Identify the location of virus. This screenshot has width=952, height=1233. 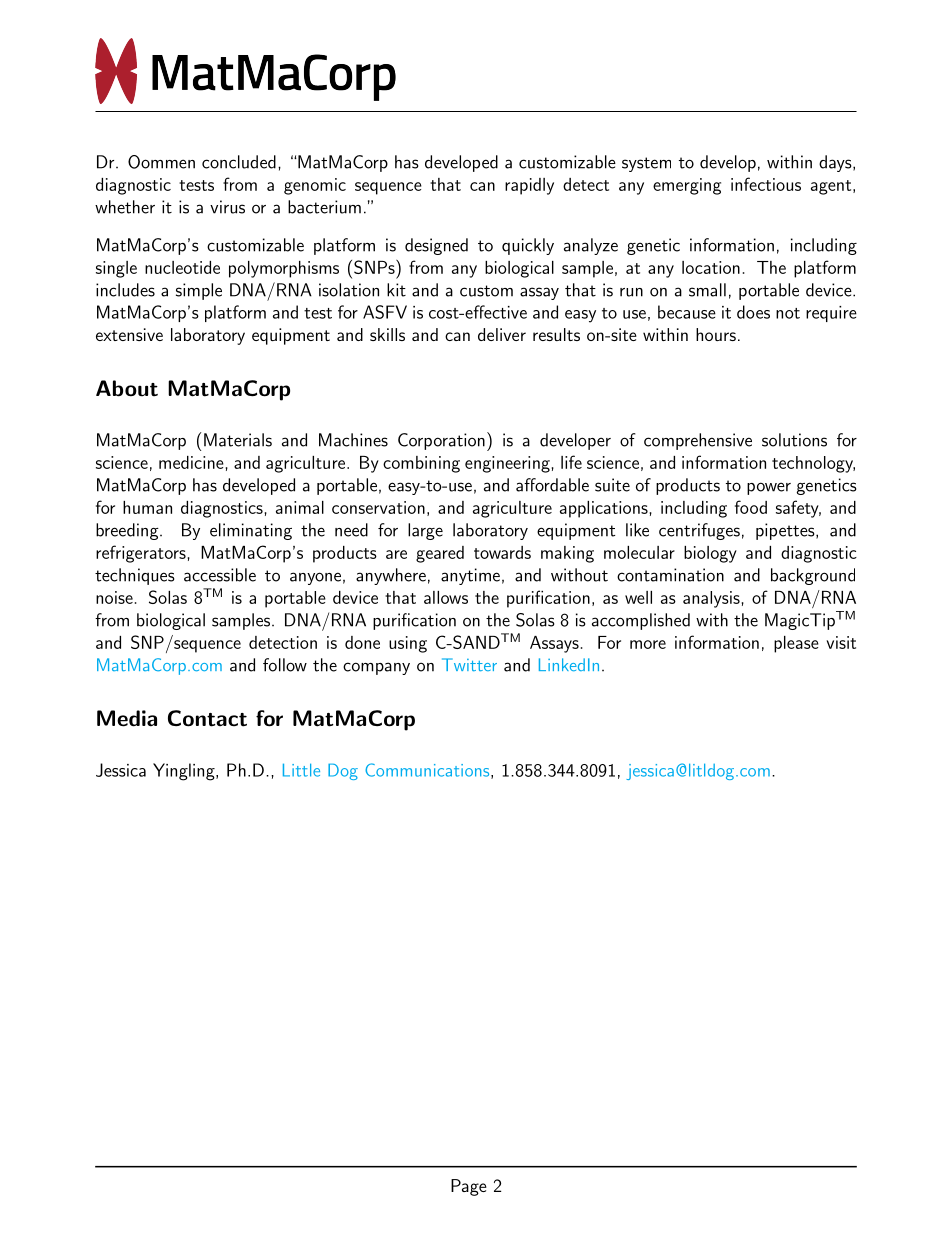
(227, 207).
